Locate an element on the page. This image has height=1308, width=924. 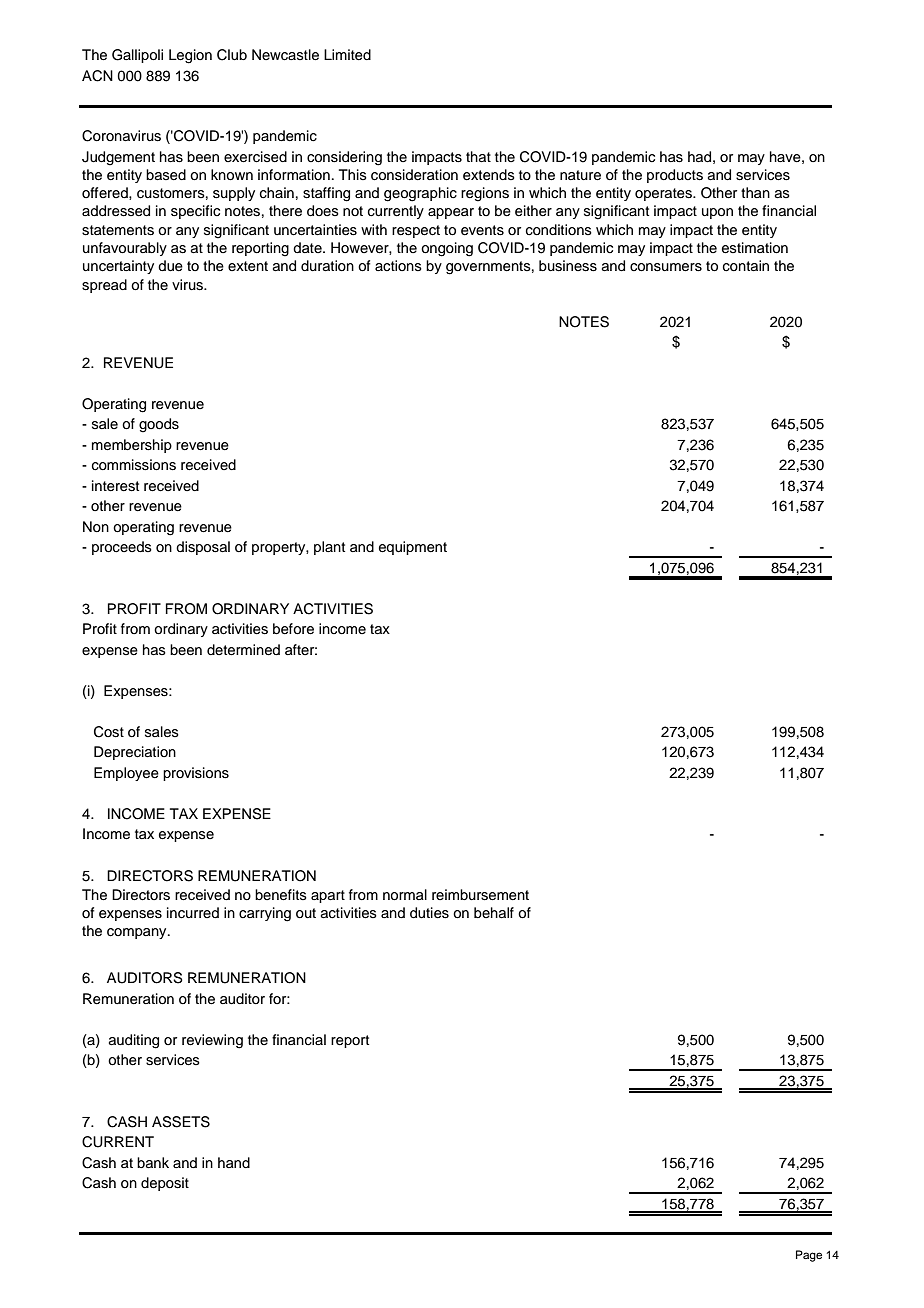
behalf is located at coordinates (494, 912).
